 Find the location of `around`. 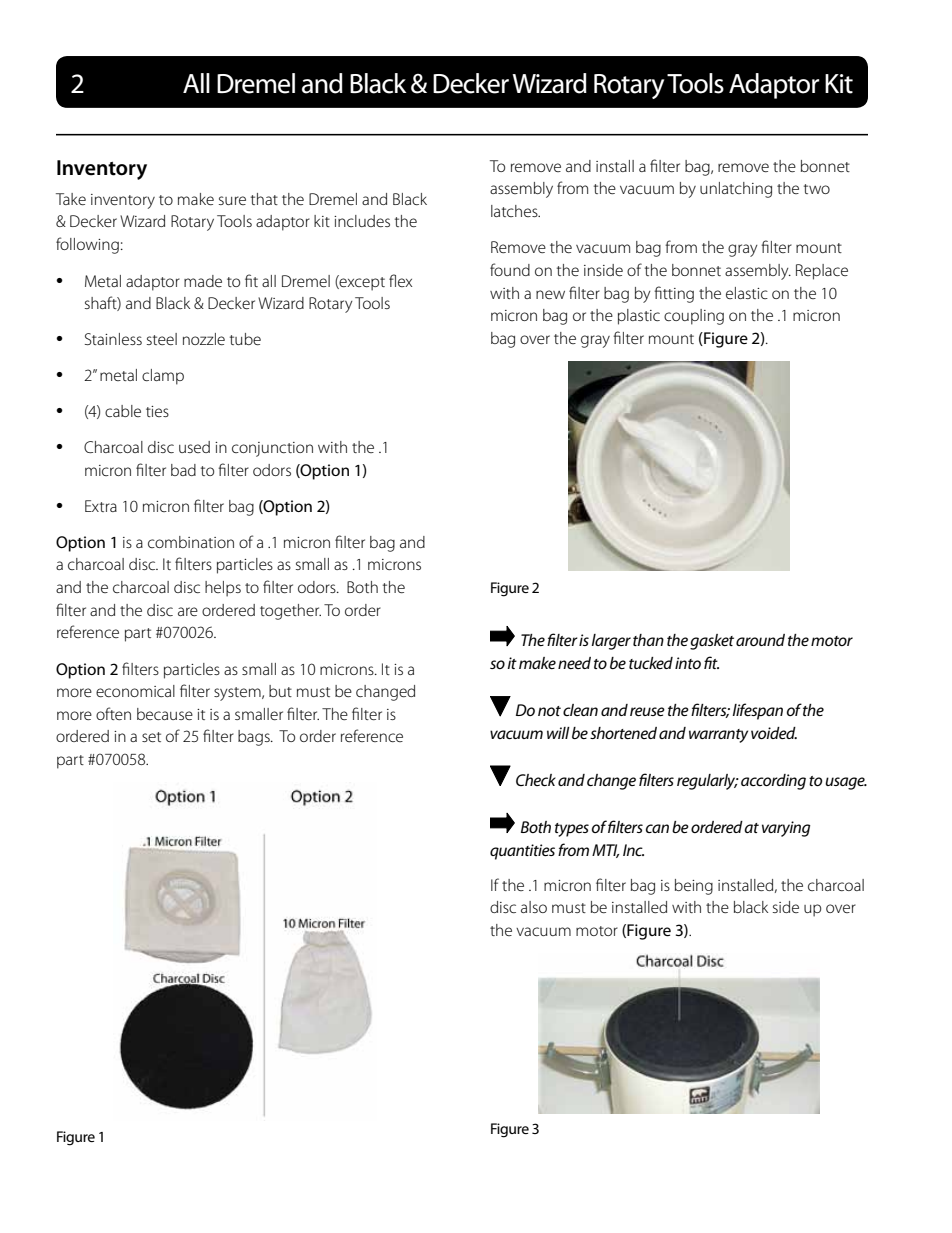

around is located at coordinates (760, 640).
